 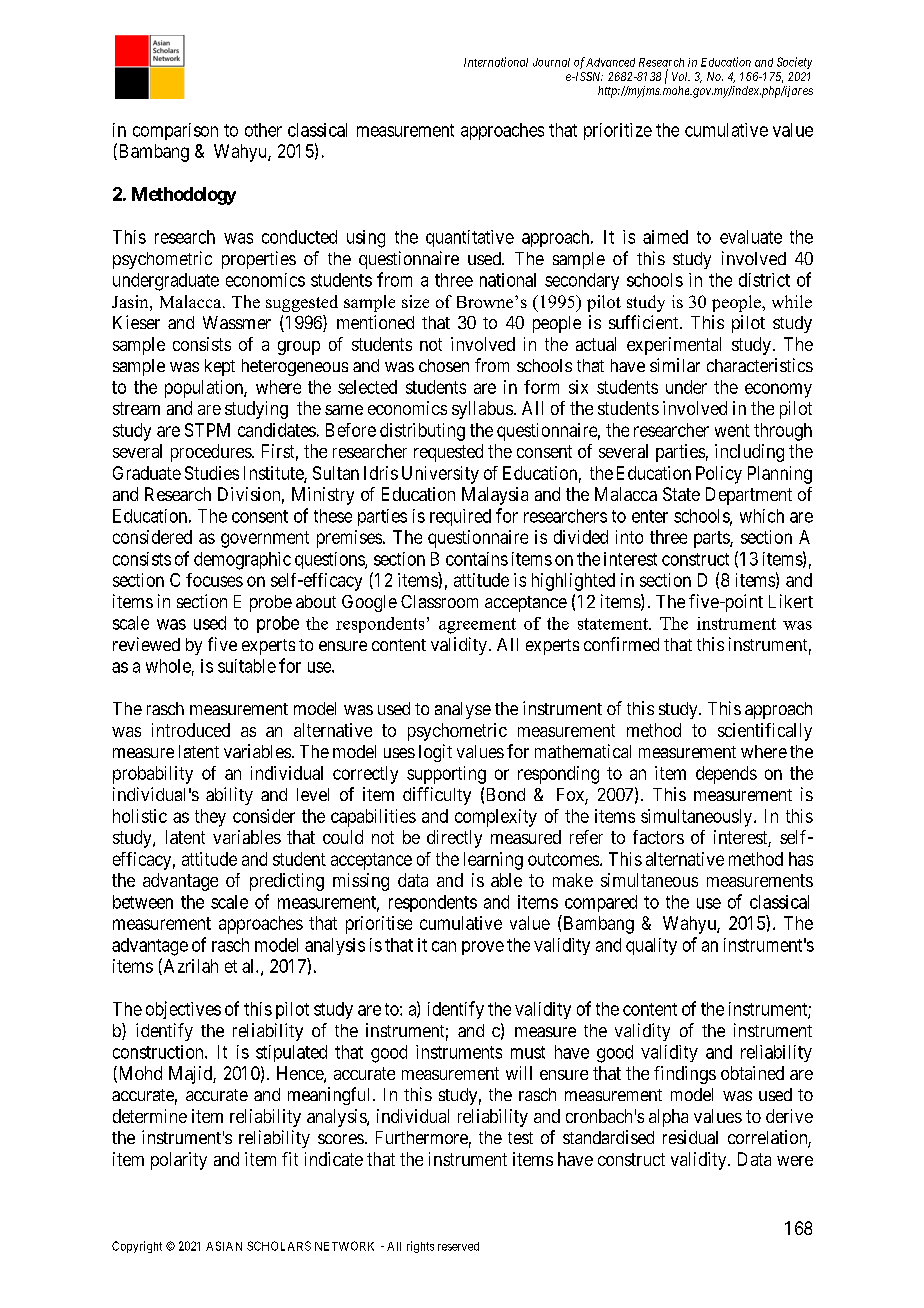 I want to click on Society, so click(x=794, y=63).
